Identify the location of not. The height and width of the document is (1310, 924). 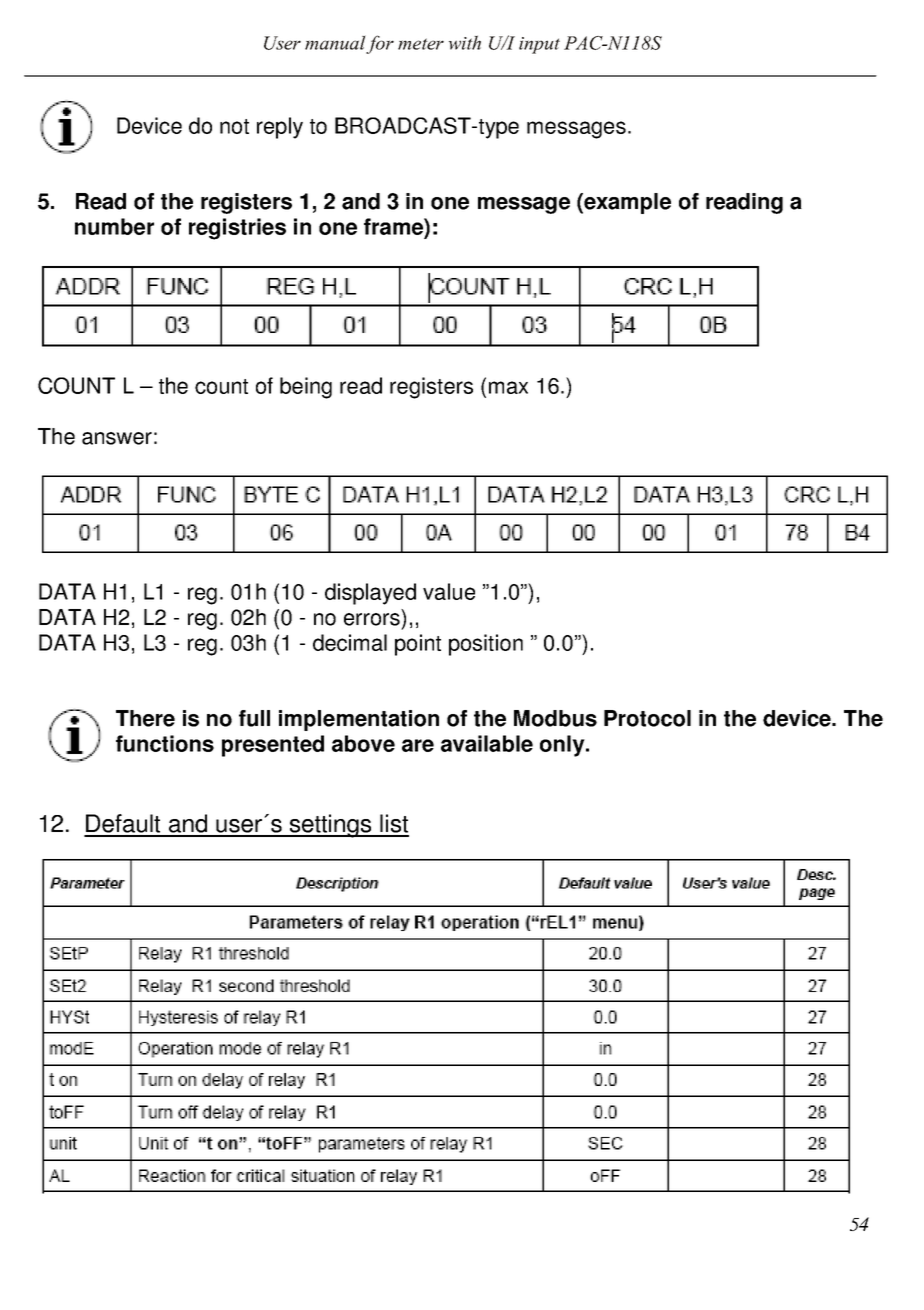
(234, 126).
